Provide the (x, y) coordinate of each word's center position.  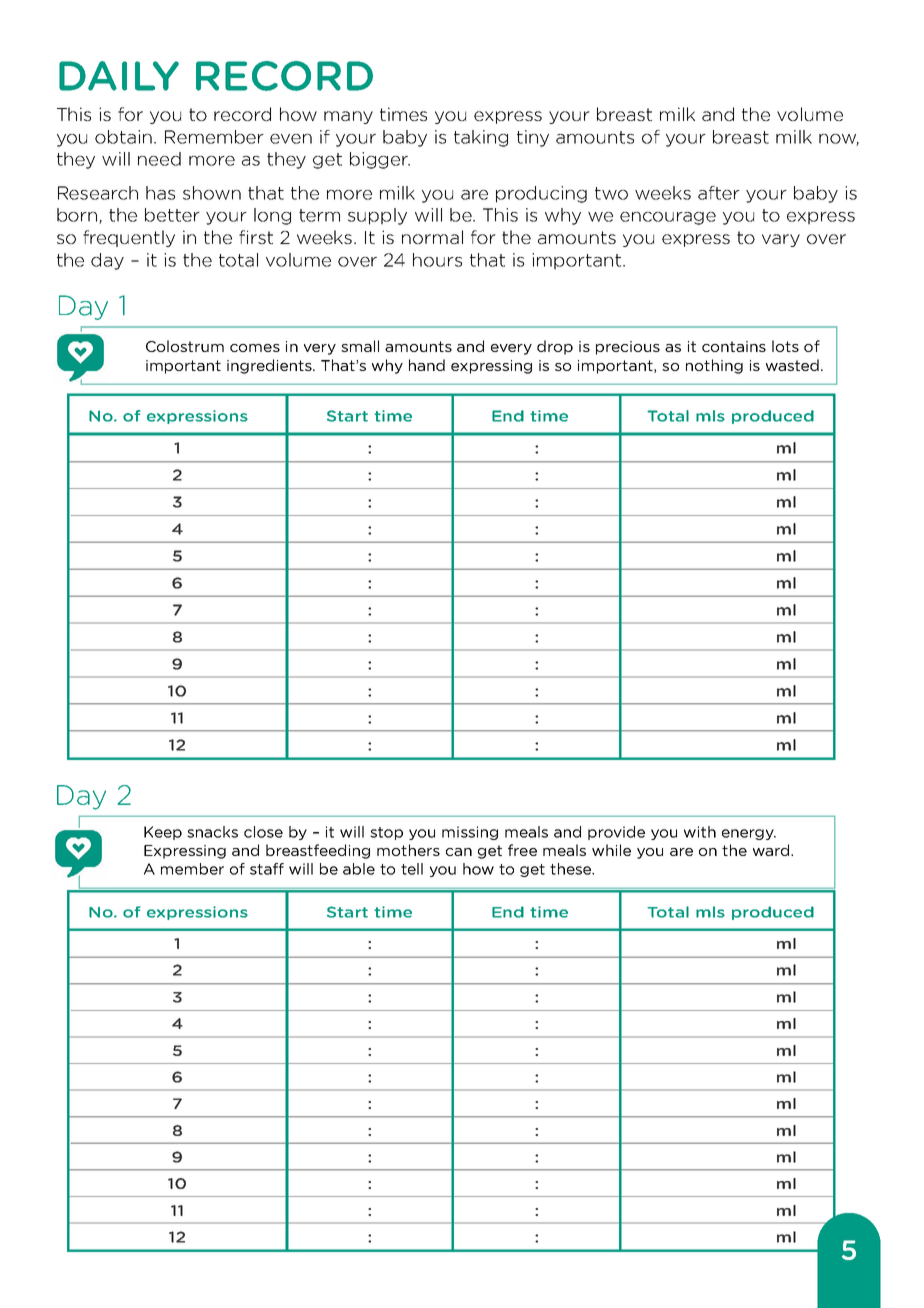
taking (481, 138)
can (459, 852)
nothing (714, 366)
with (700, 832)
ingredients (270, 366)
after (719, 193)
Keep (163, 833)
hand (427, 365)
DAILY (119, 76)
